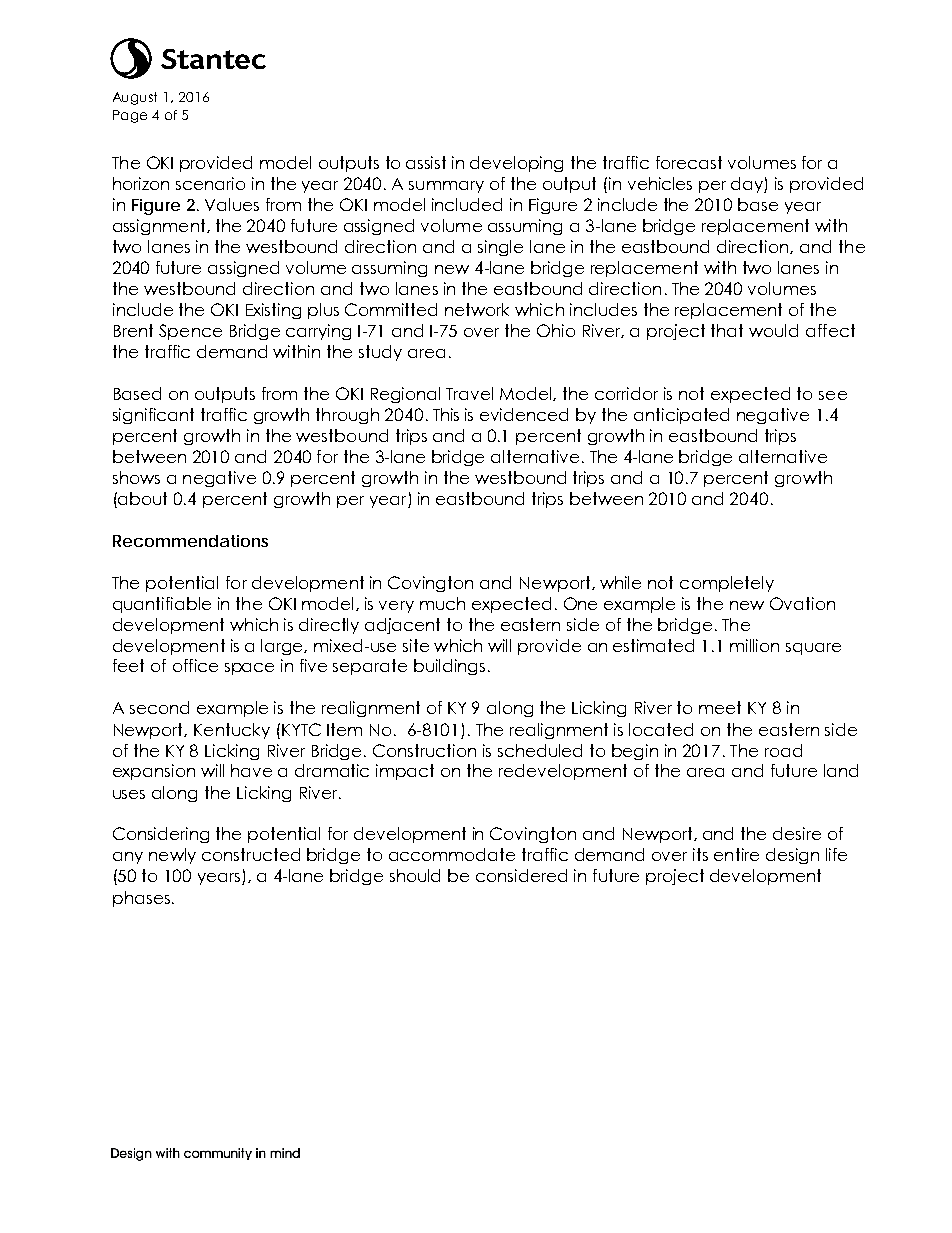 The image size is (952, 1233). Describe the element at coordinates (754, 645) in the screenshot. I see `million` at that location.
